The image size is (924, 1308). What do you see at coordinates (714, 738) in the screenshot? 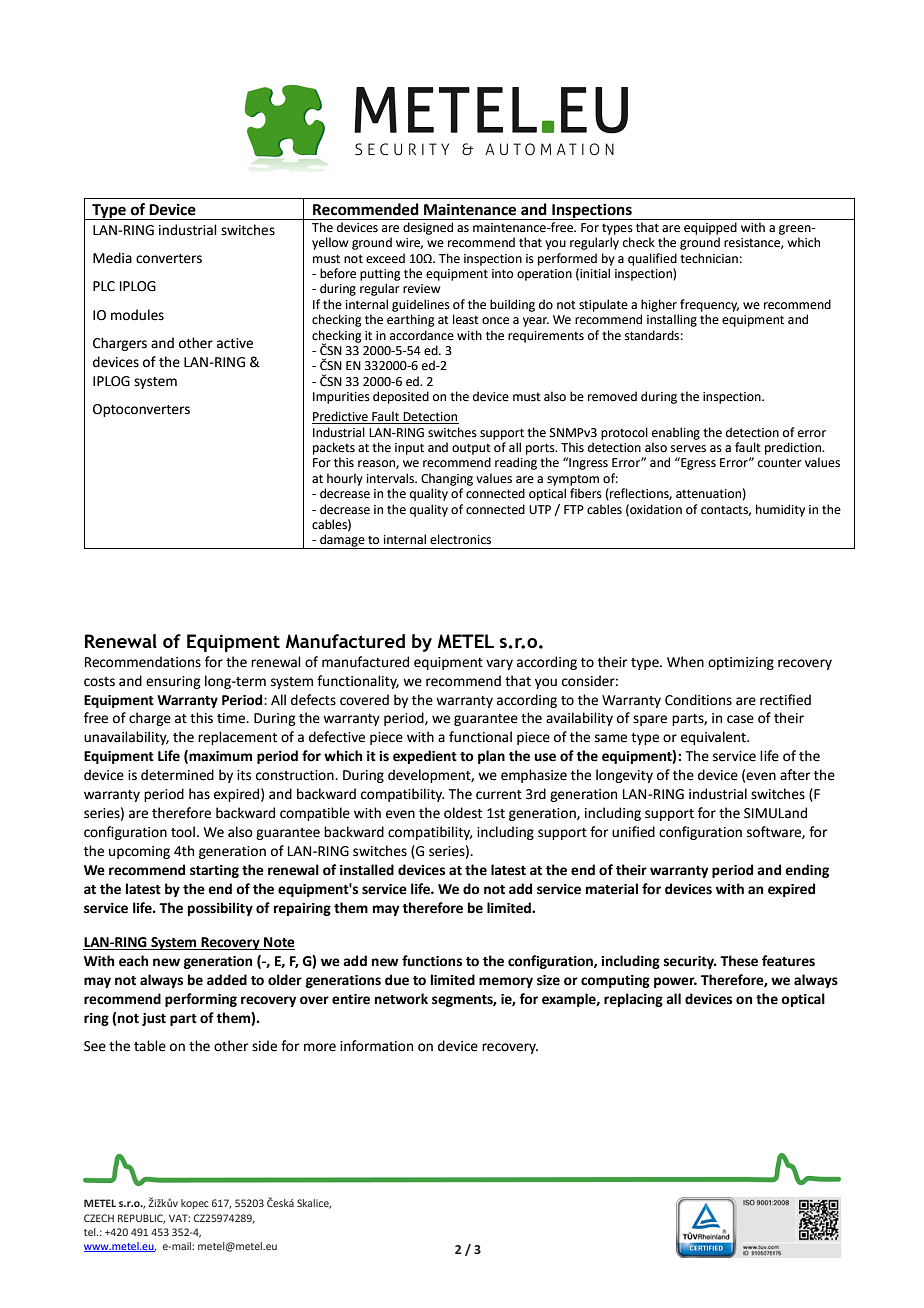
I see `equivalent` at bounding box center [714, 738].
